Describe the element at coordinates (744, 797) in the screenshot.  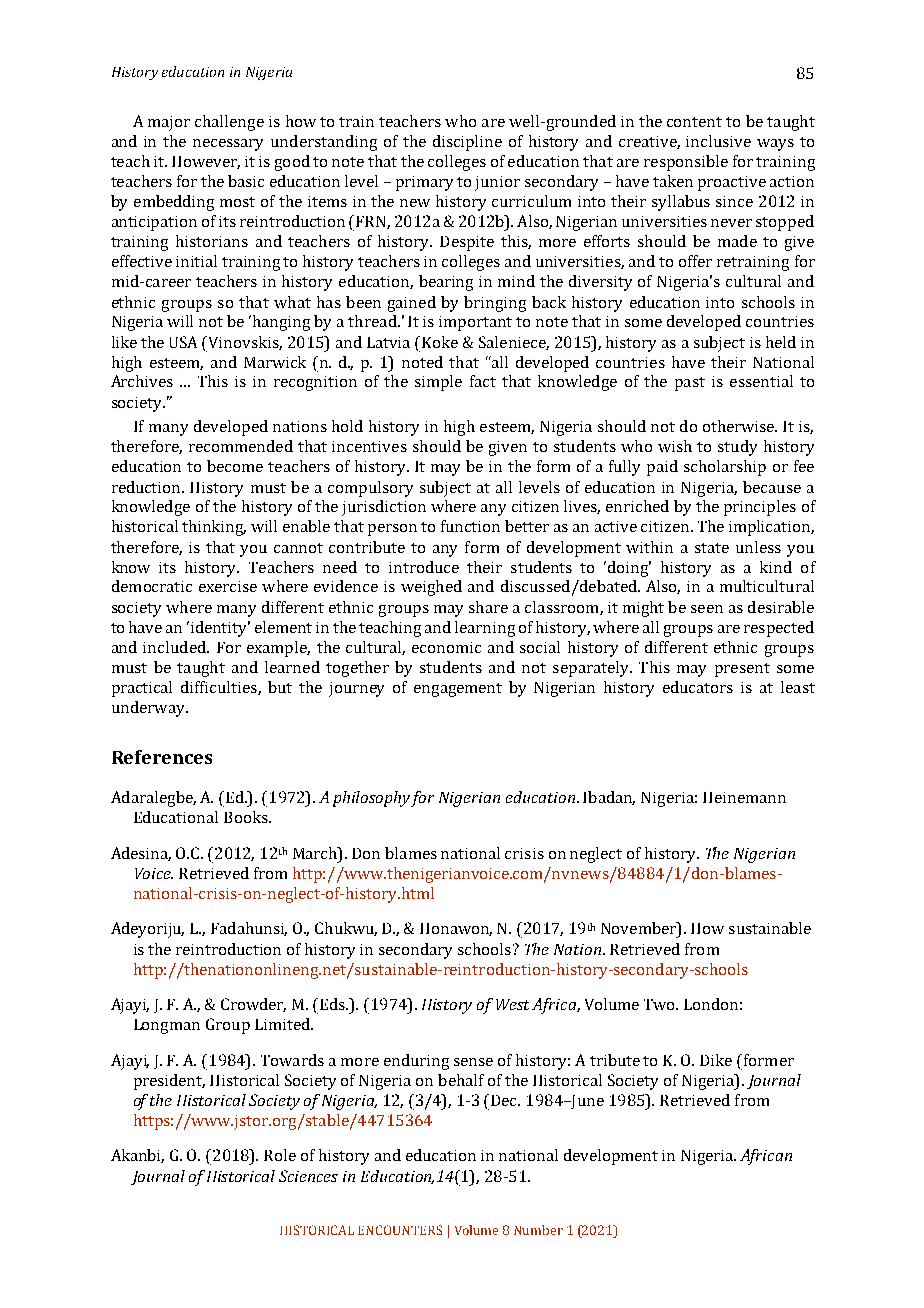
I see `Heinemann` at that location.
